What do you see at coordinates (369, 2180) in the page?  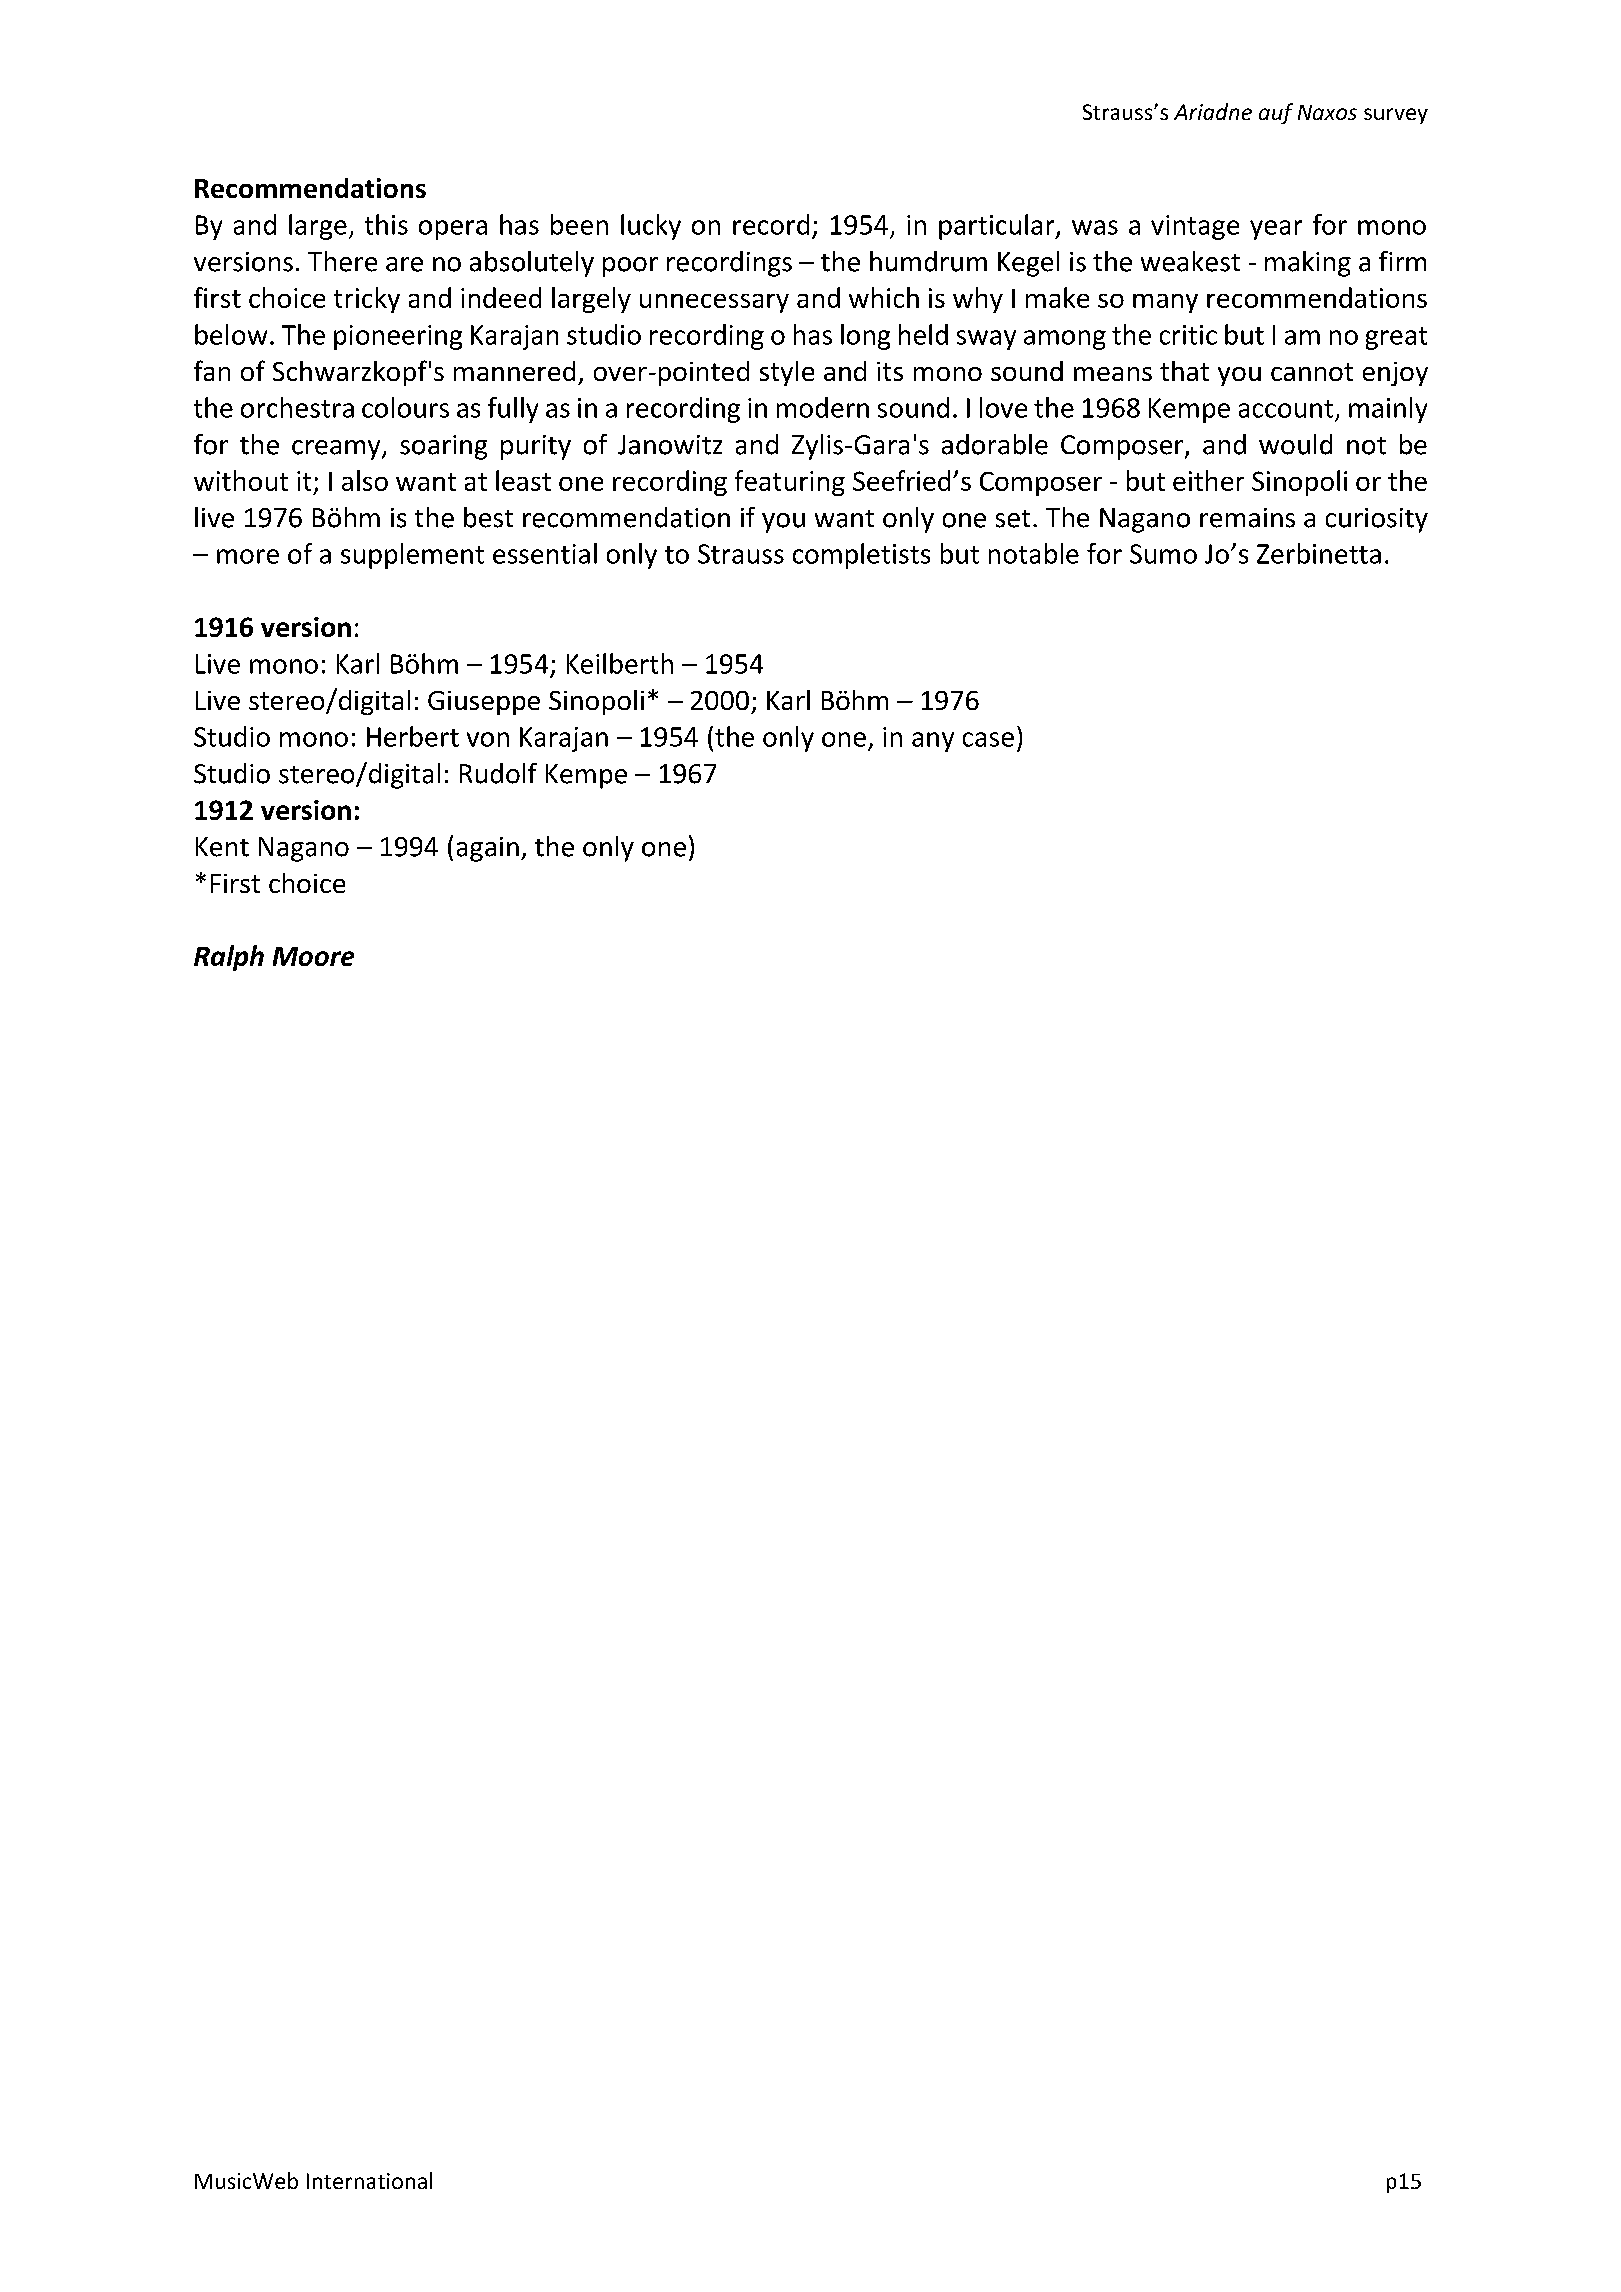 I see `International` at bounding box center [369, 2180].
